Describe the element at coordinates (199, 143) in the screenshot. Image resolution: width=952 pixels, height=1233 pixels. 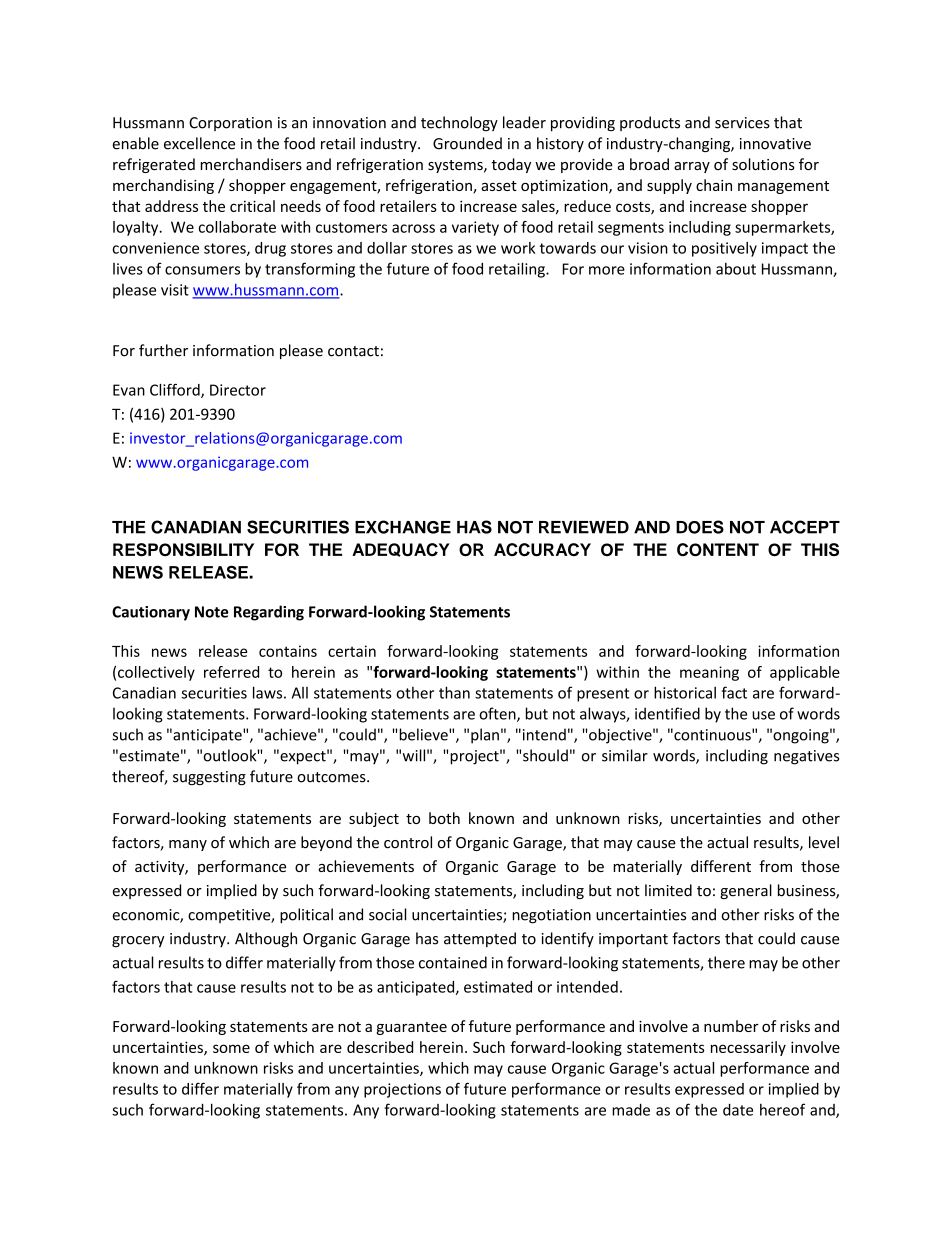
I see `excellence` at that location.
